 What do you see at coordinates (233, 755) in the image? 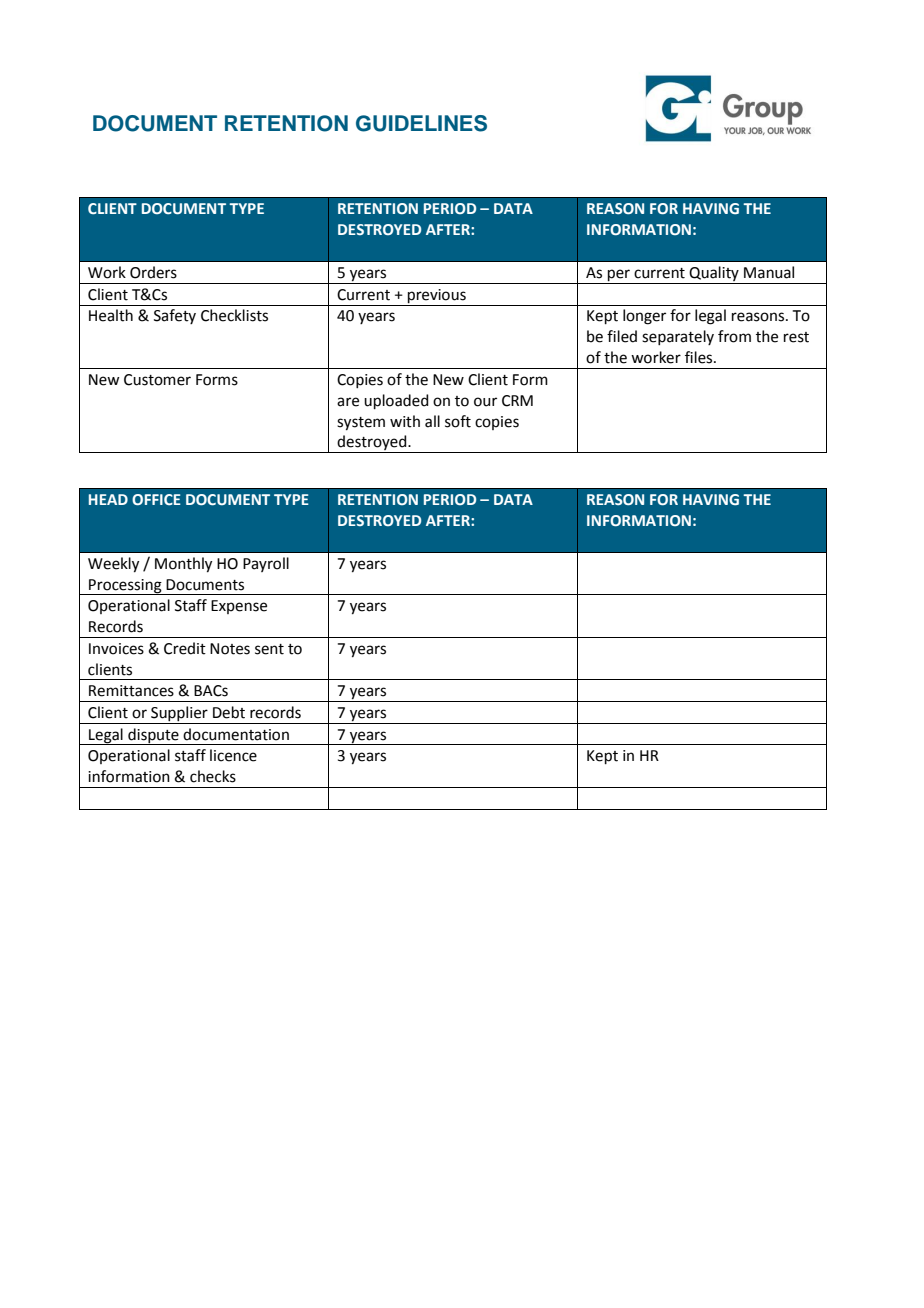
I see `licence` at bounding box center [233, 755].
